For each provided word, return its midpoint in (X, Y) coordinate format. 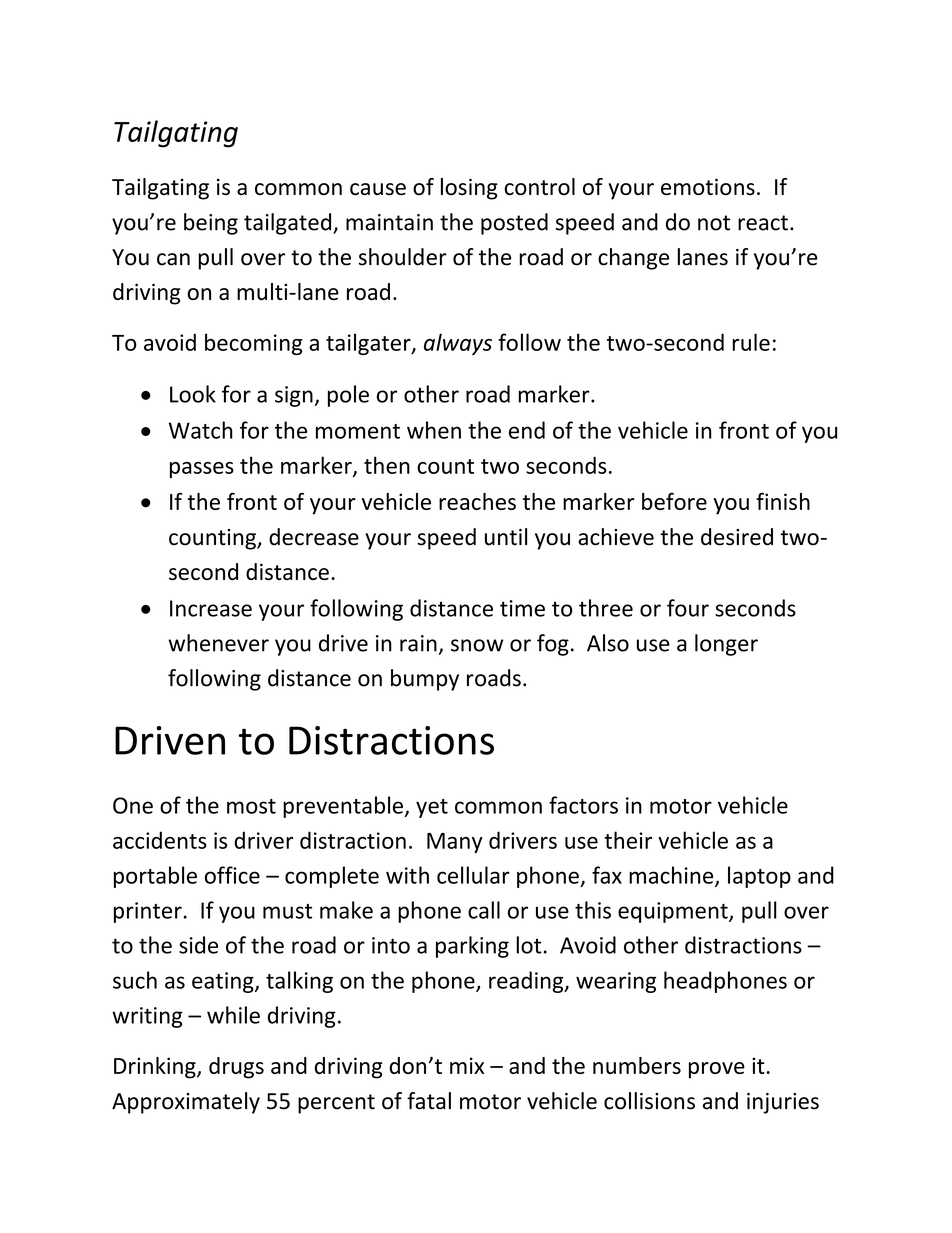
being (211, 224)
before (674, 501)
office (232, 875)
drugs (236, 1068)
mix (467, 1065)
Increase (211, 608)
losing (469, 189)
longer (726, 645)
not (714, 223)
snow (477, 645)
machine (672, 876)
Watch (201, 430)
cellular (473, 875)
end (527, 430)
